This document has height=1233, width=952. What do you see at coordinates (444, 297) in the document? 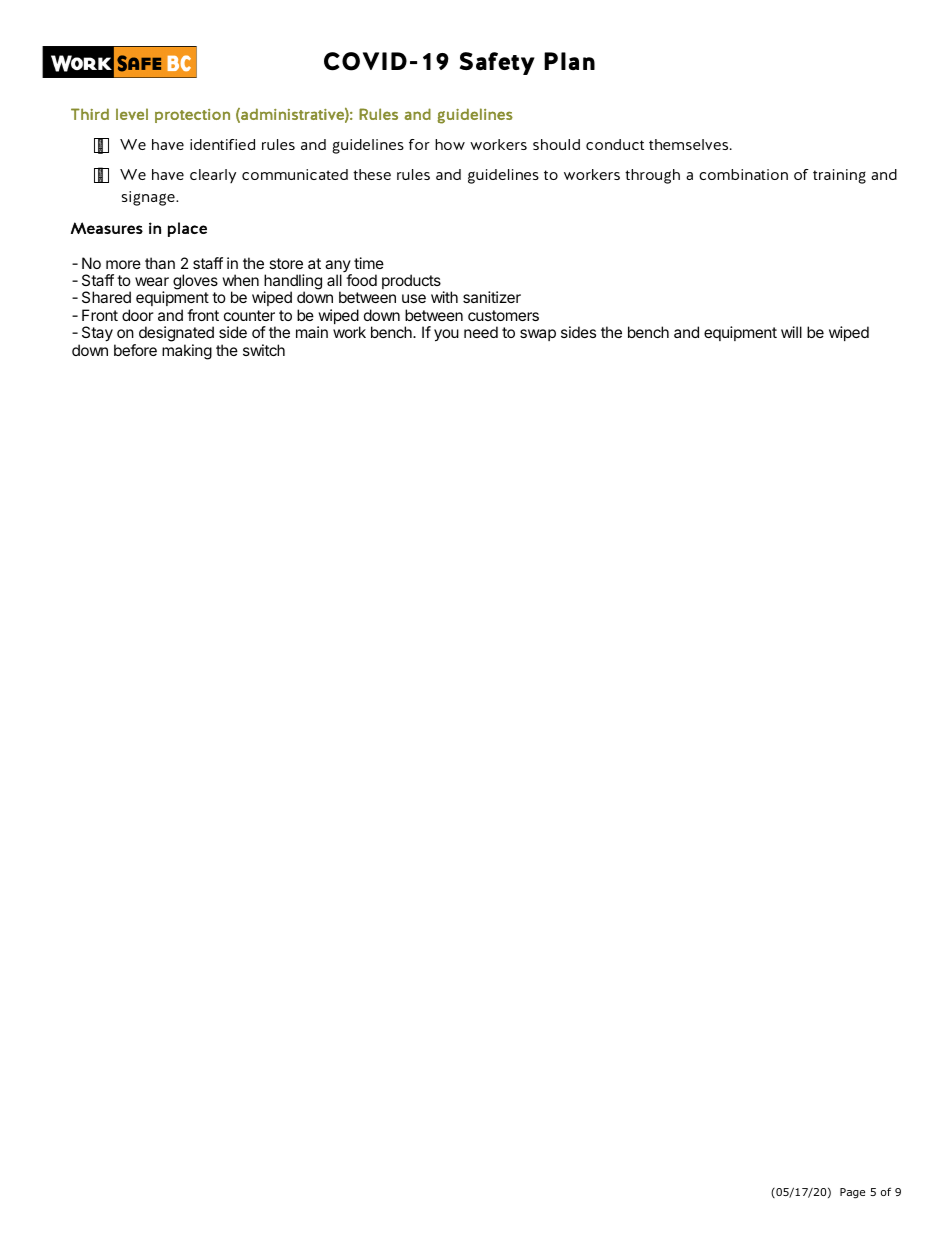
I see `with` at bounding box center [444, 297].
